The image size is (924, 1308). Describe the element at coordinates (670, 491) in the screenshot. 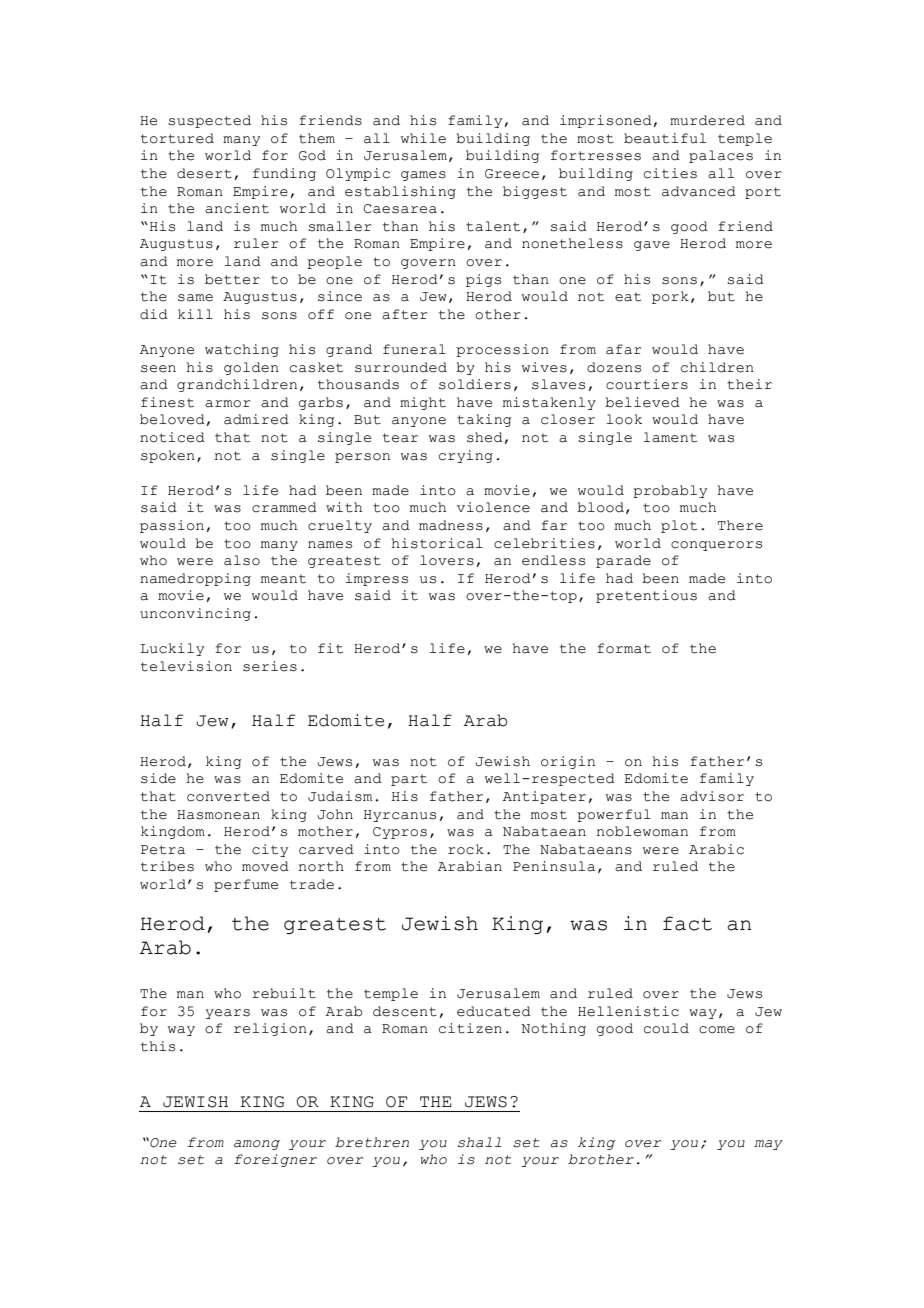

I see `probably` at that location.
